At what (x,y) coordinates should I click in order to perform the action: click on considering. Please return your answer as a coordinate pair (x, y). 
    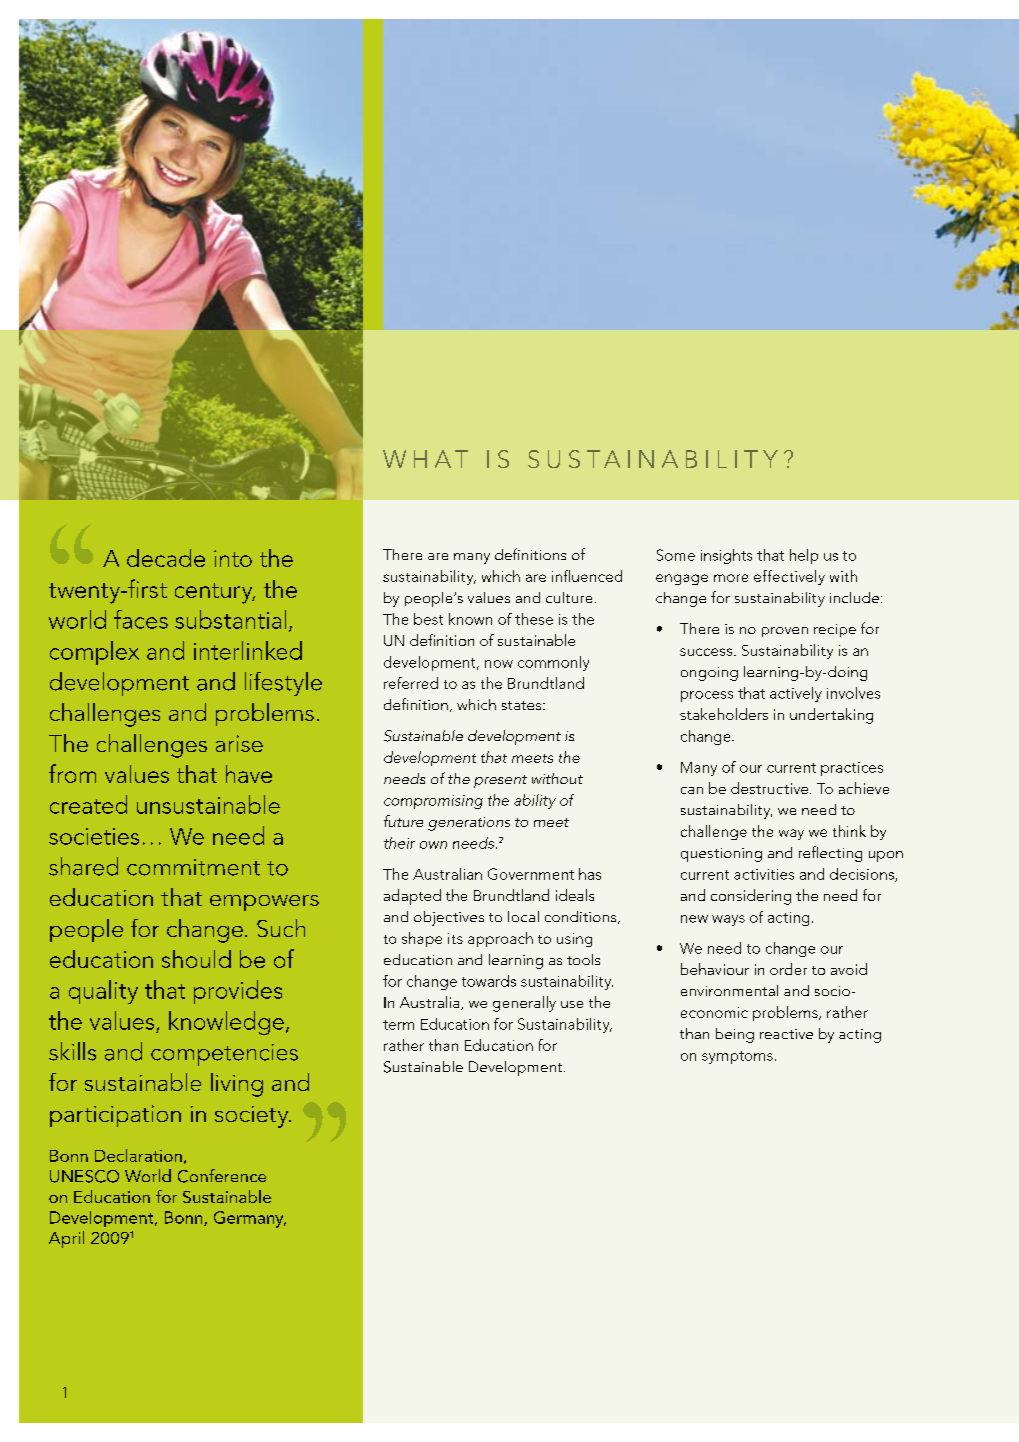
    Looking at the image, I should click on (751, 897).
